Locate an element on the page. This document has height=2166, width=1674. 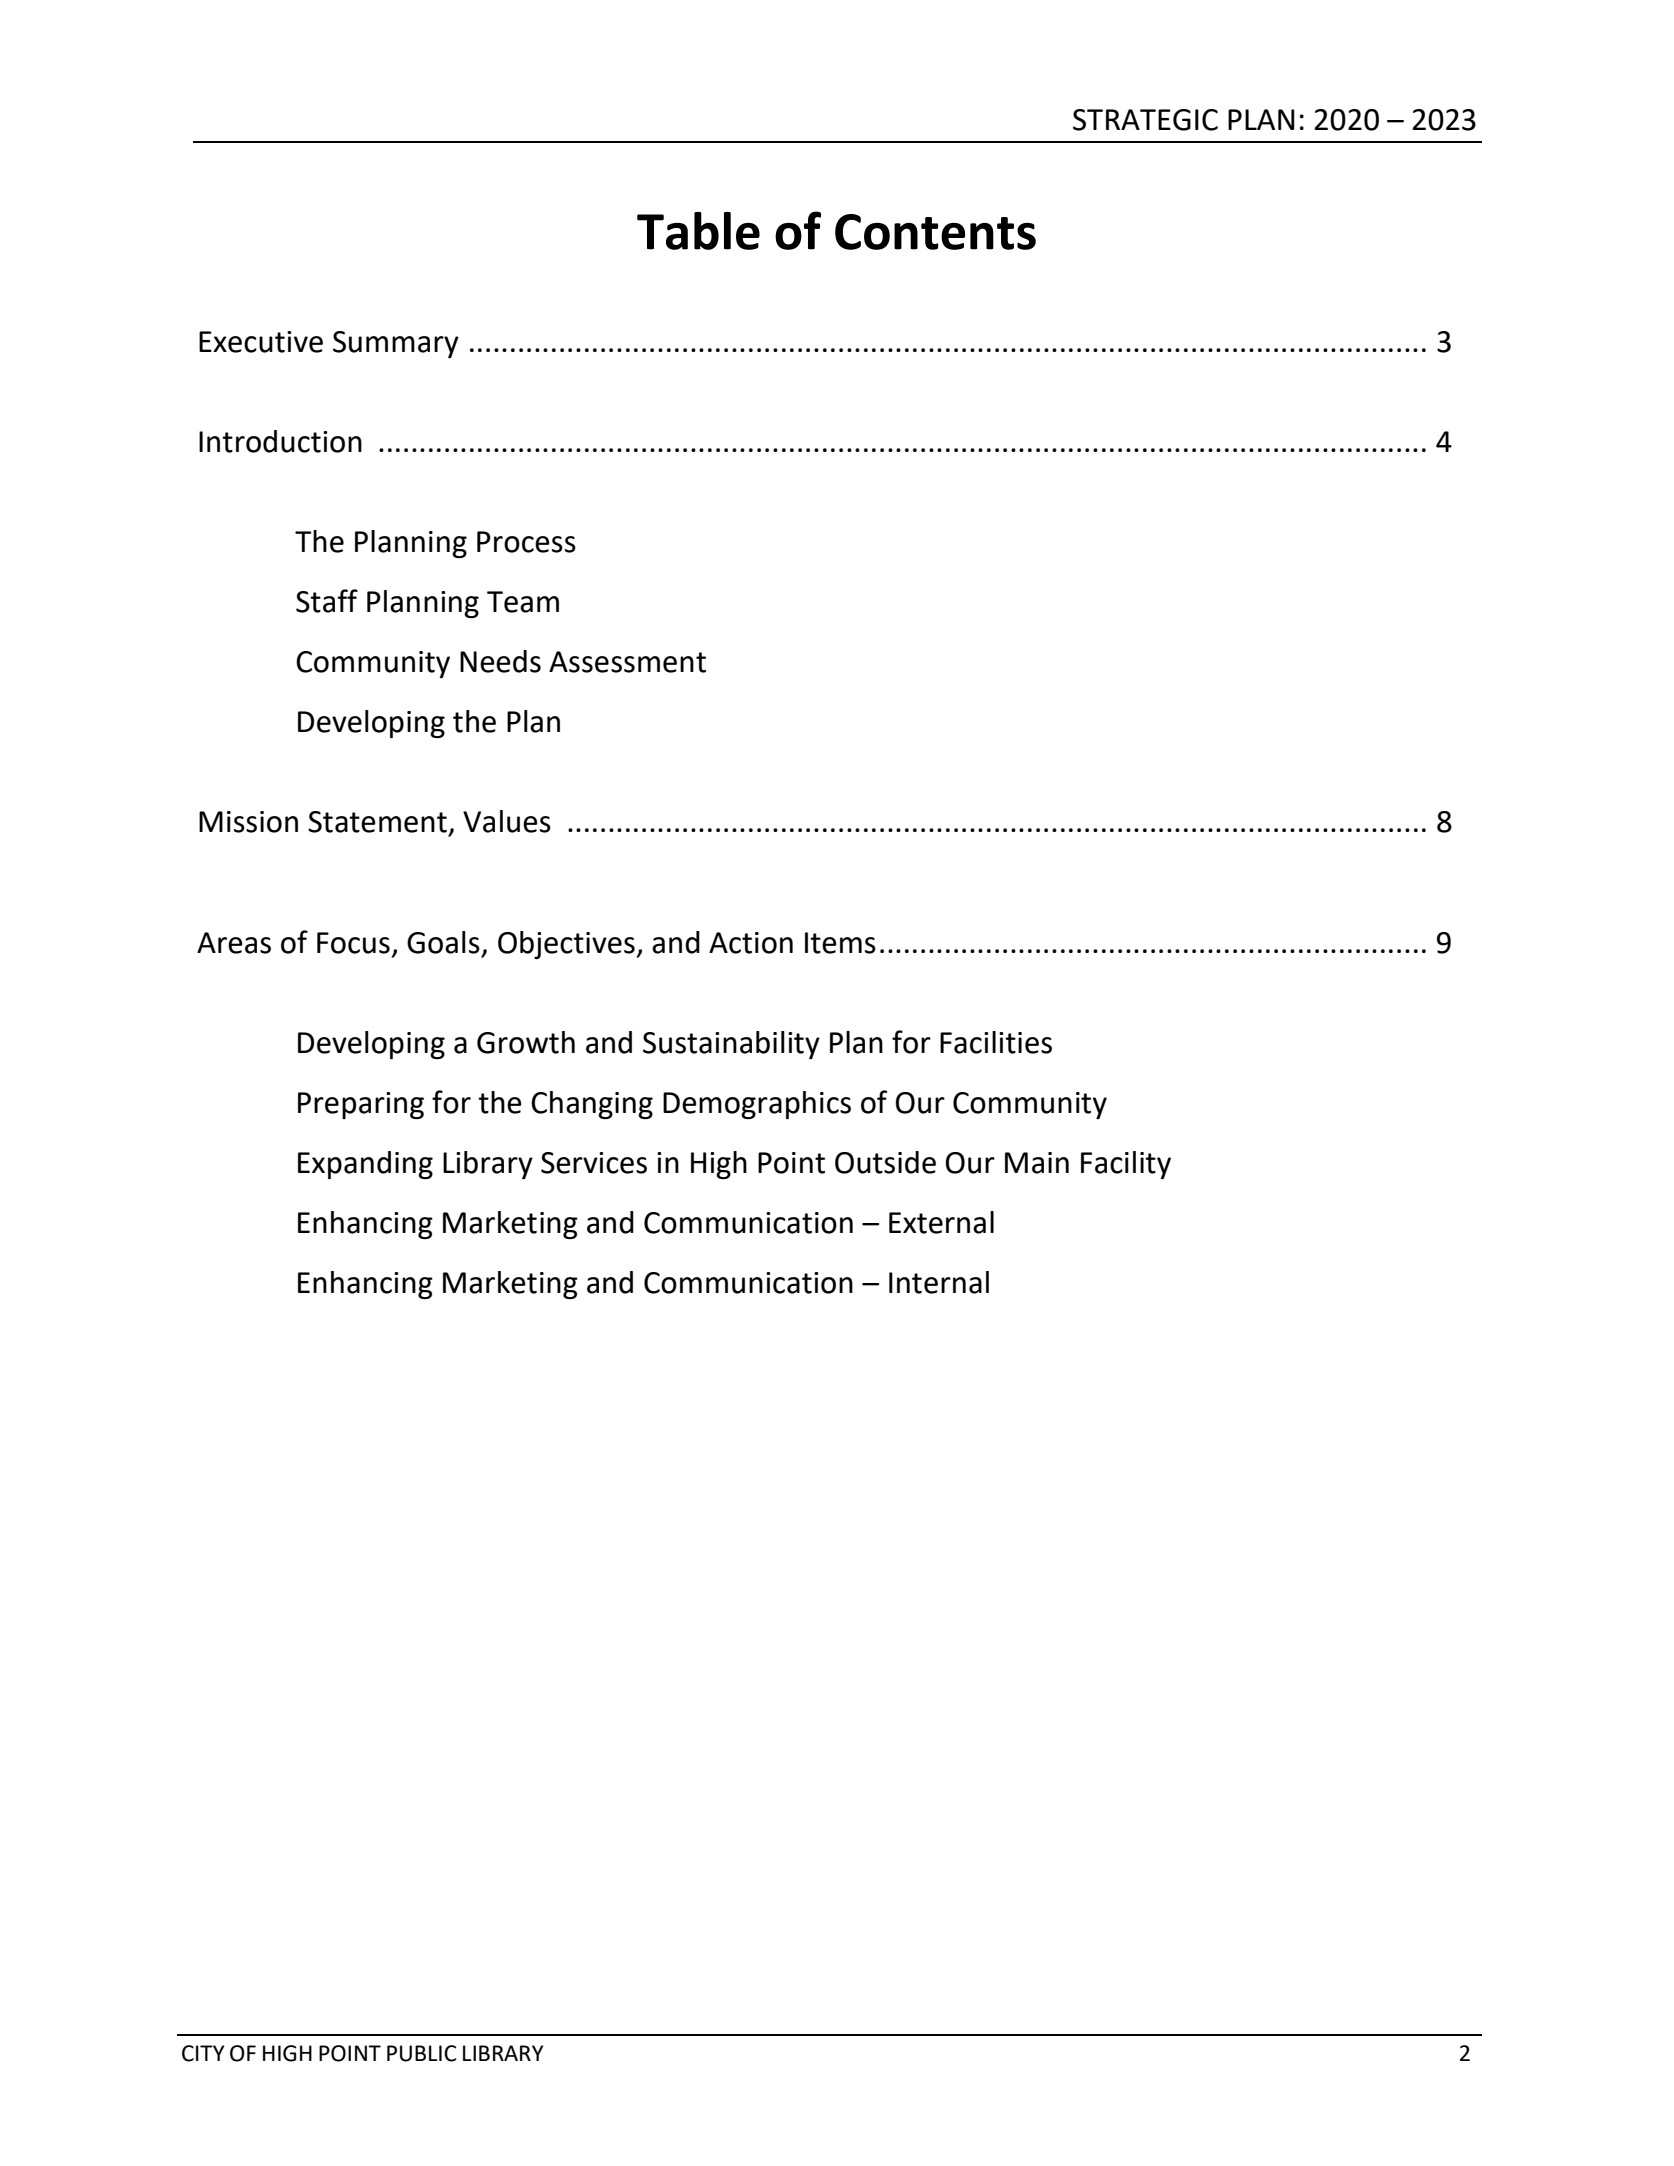
Table is located at coordinates (698, 231).
